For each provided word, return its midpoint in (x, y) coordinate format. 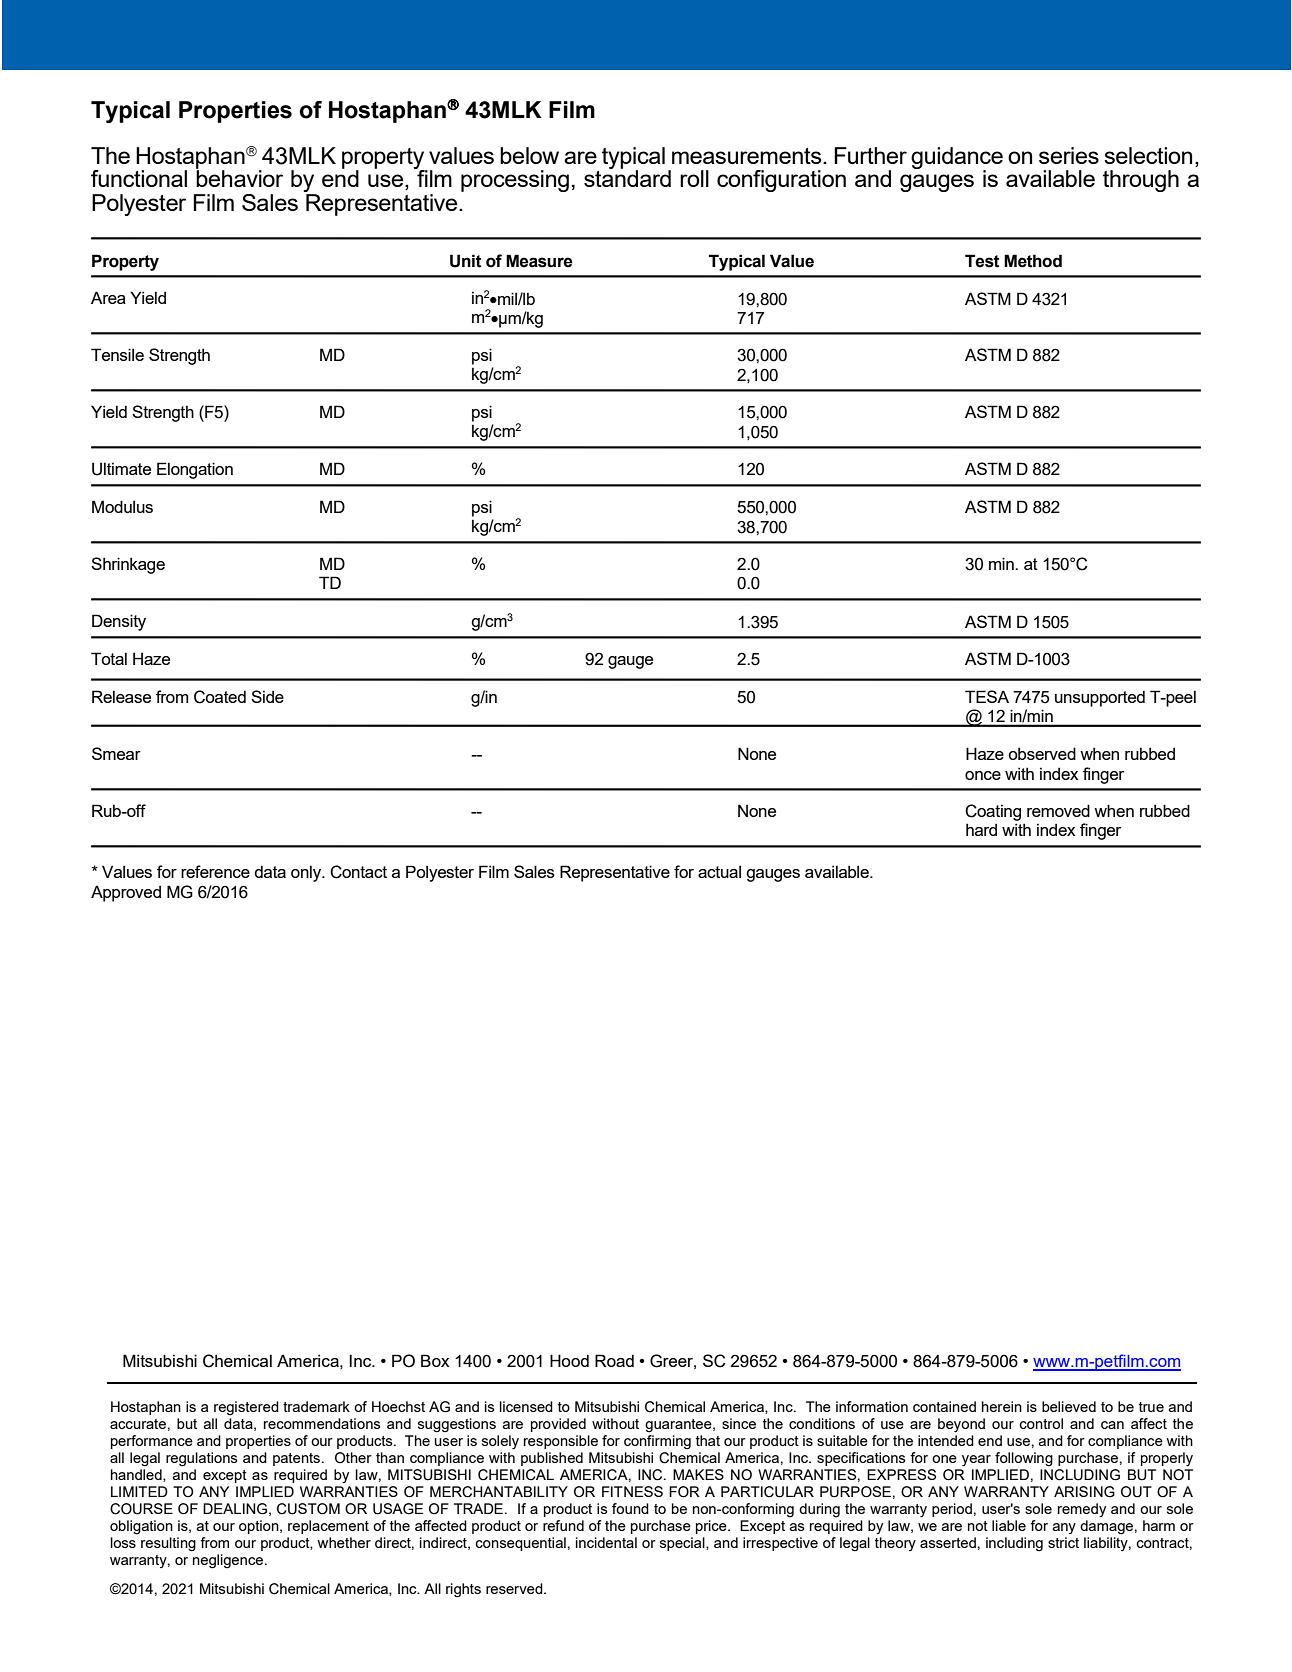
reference (215, 871)
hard (981, 829)
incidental (606, 1542)
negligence (228, 1561)
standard (627, 177)
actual (719, 871)
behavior (239, 177)
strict (1063, 1542)
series (1069, 155)
